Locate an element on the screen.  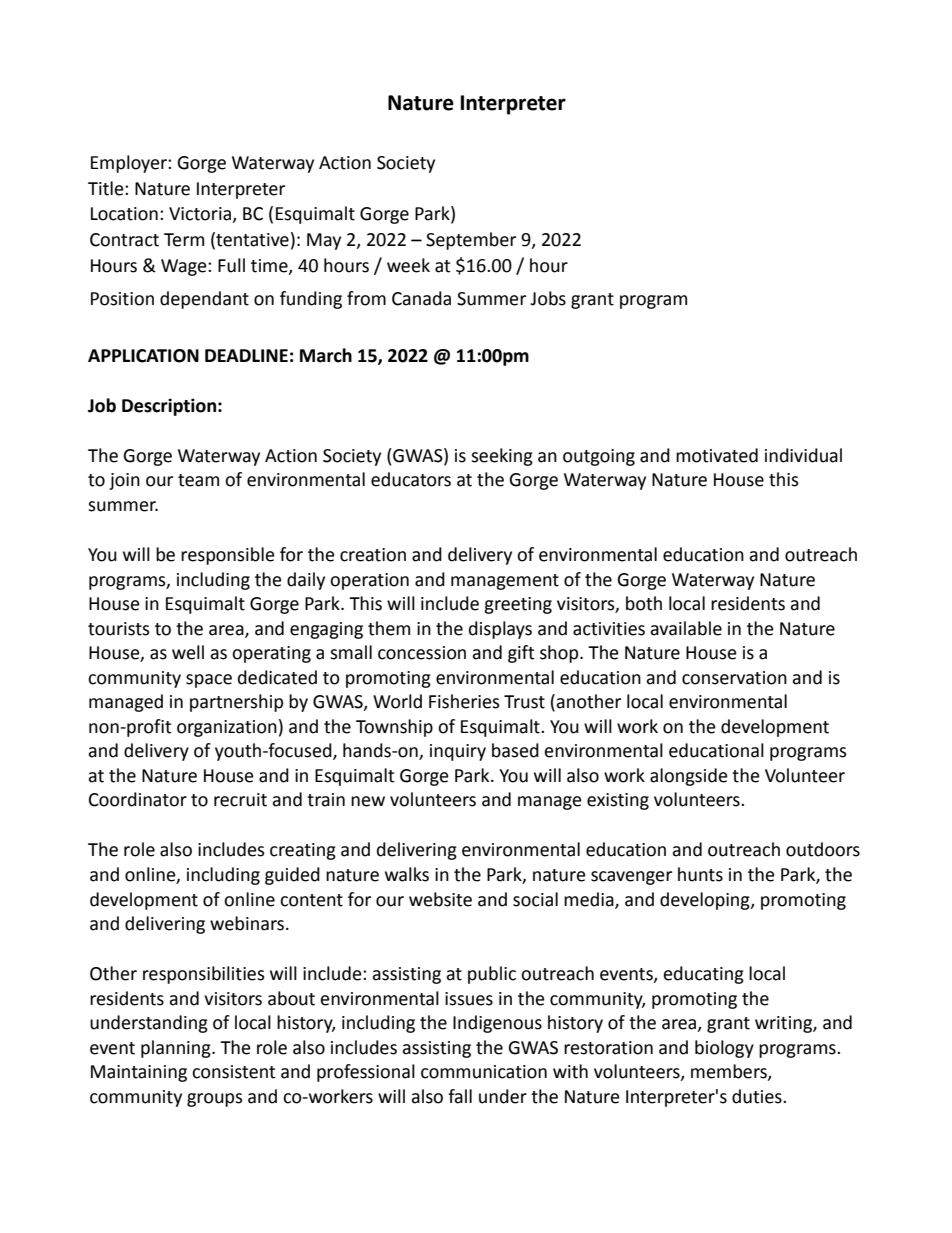
recruit is located at coordinates (240, 800).
